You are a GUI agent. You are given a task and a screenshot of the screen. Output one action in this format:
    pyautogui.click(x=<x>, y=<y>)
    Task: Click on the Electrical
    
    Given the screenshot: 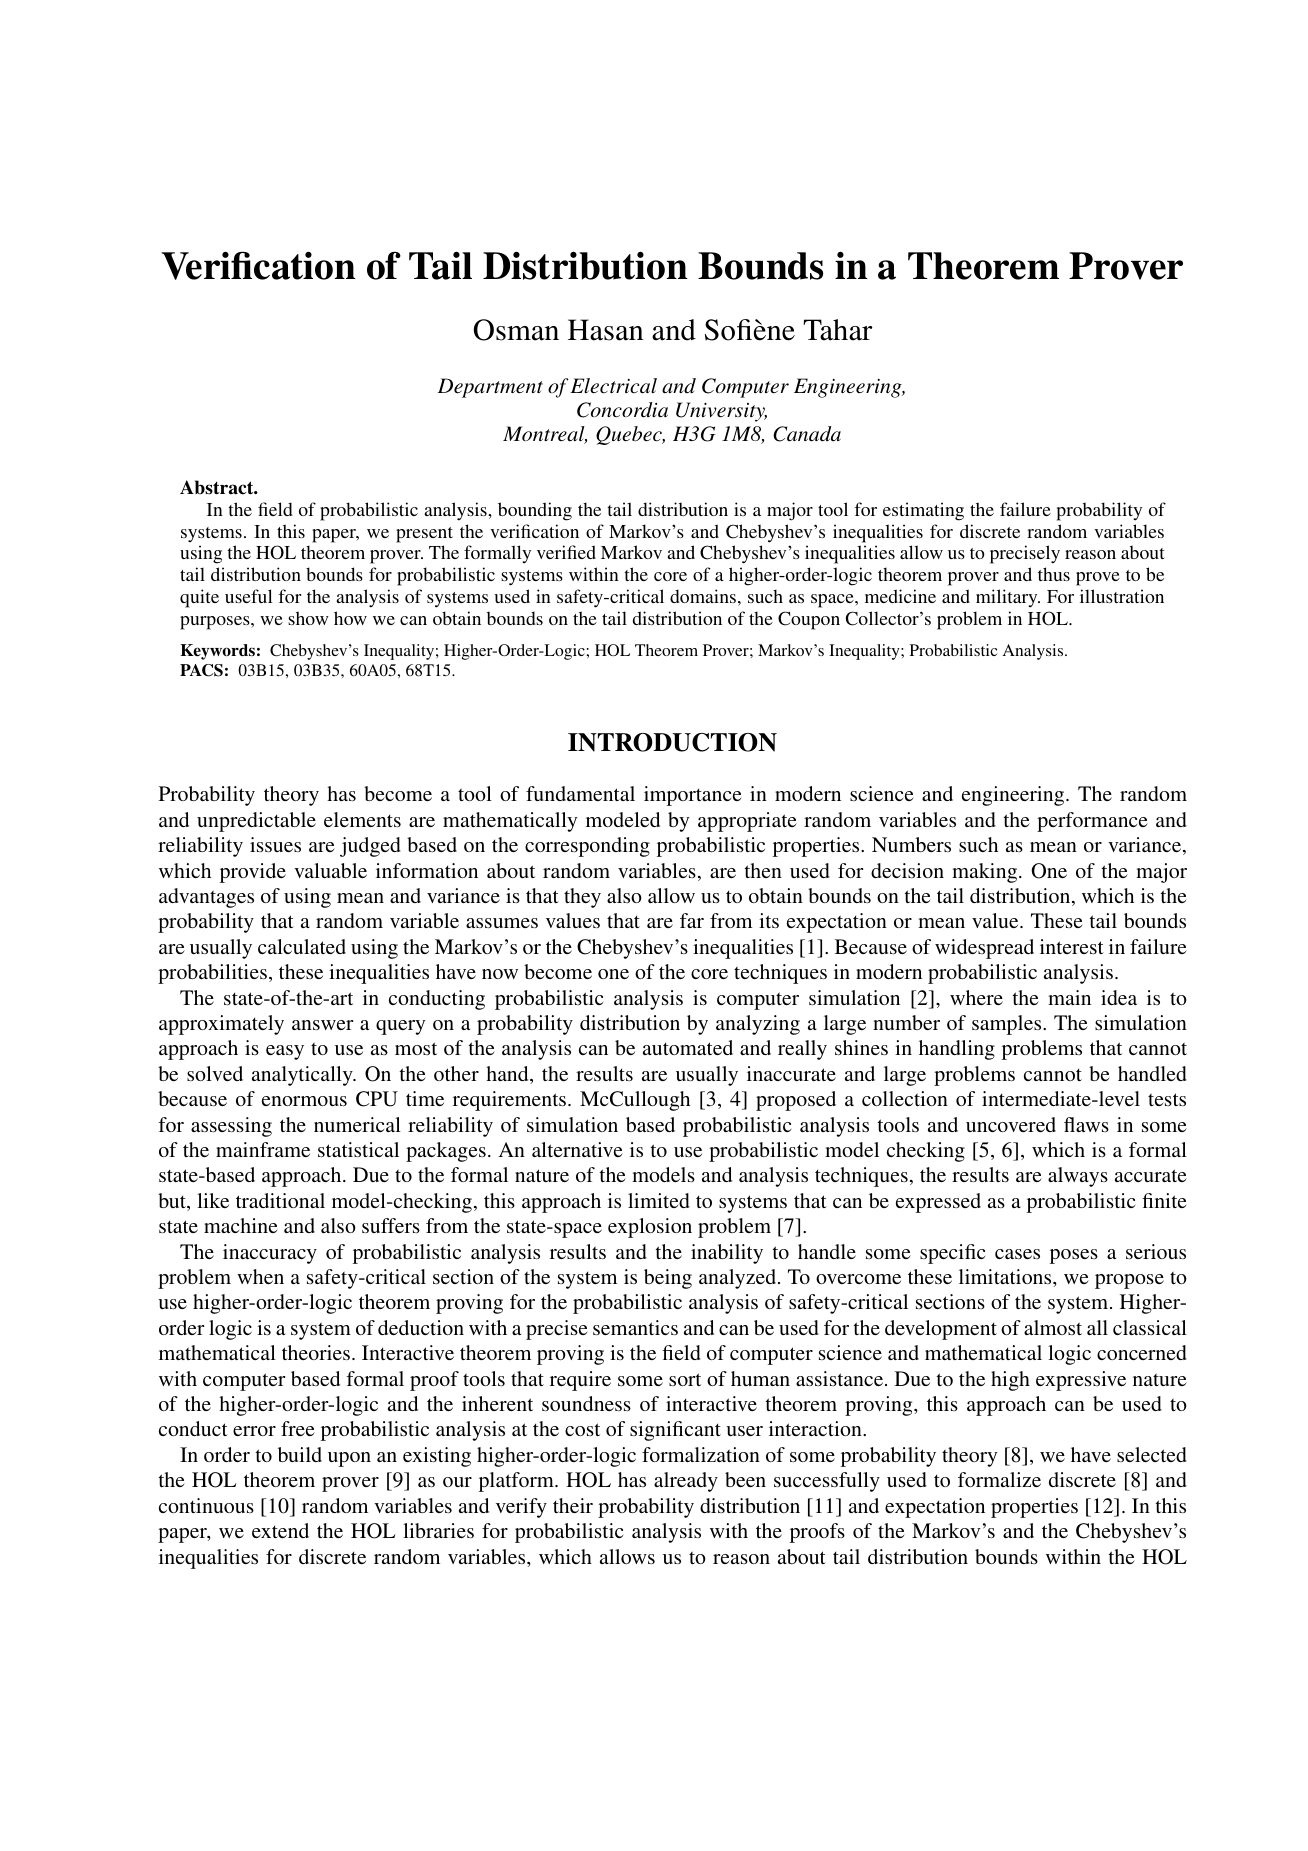 What is the action you would take?
    pyautogui.click(x=613, y=386)
